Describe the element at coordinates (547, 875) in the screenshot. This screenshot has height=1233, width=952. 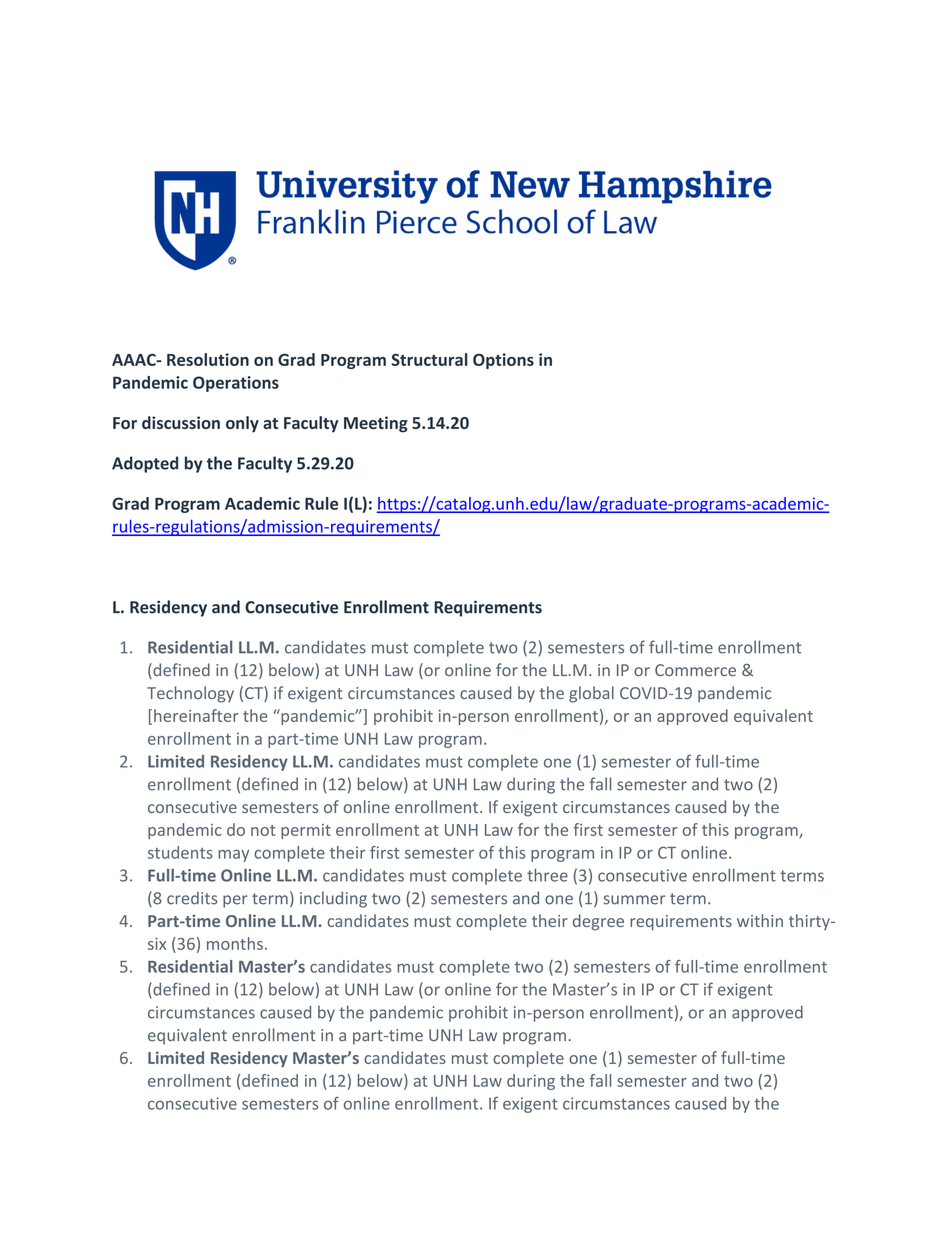
I see `three` at that location.
